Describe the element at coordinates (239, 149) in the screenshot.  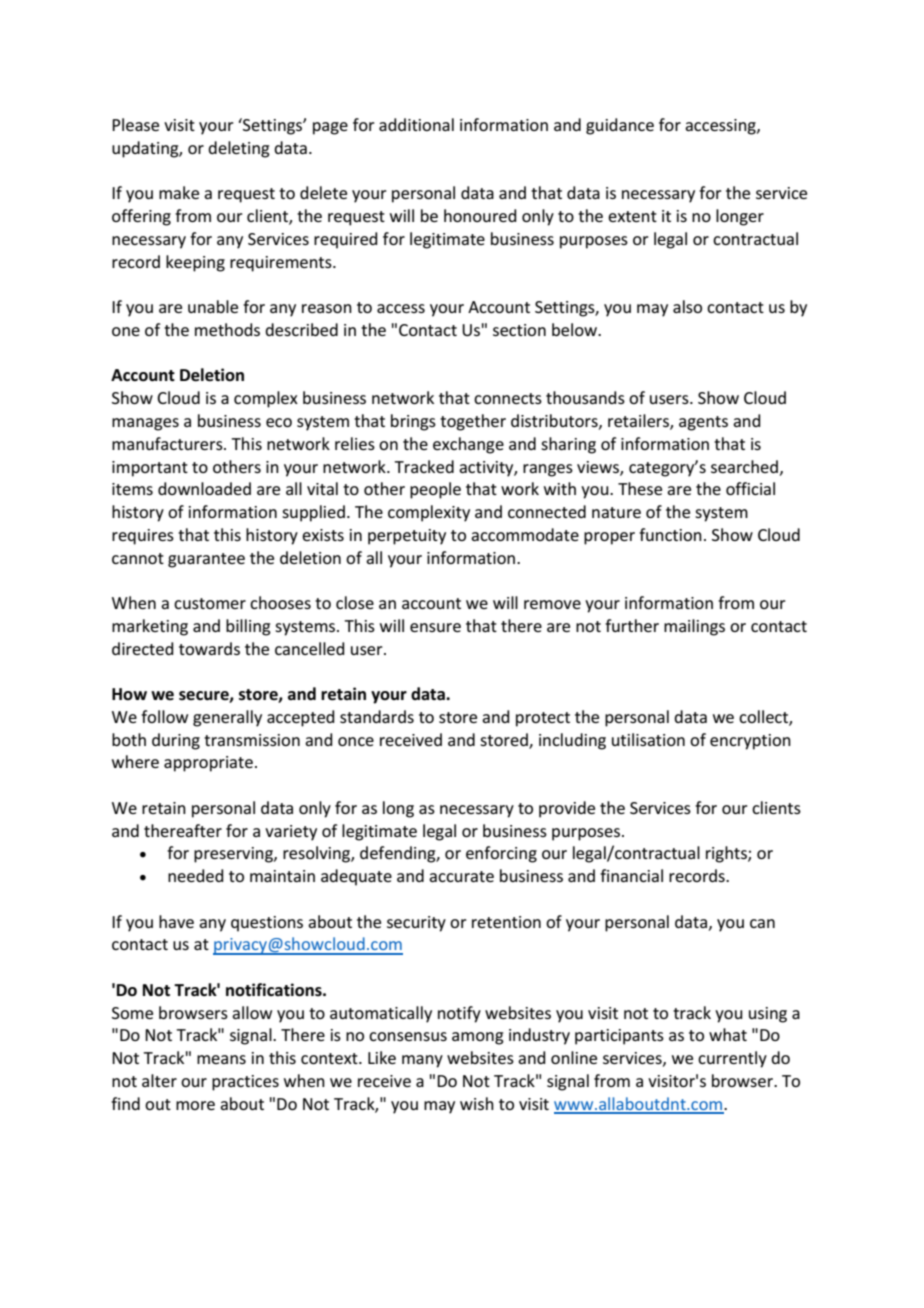
I see `deleting` at that location.
